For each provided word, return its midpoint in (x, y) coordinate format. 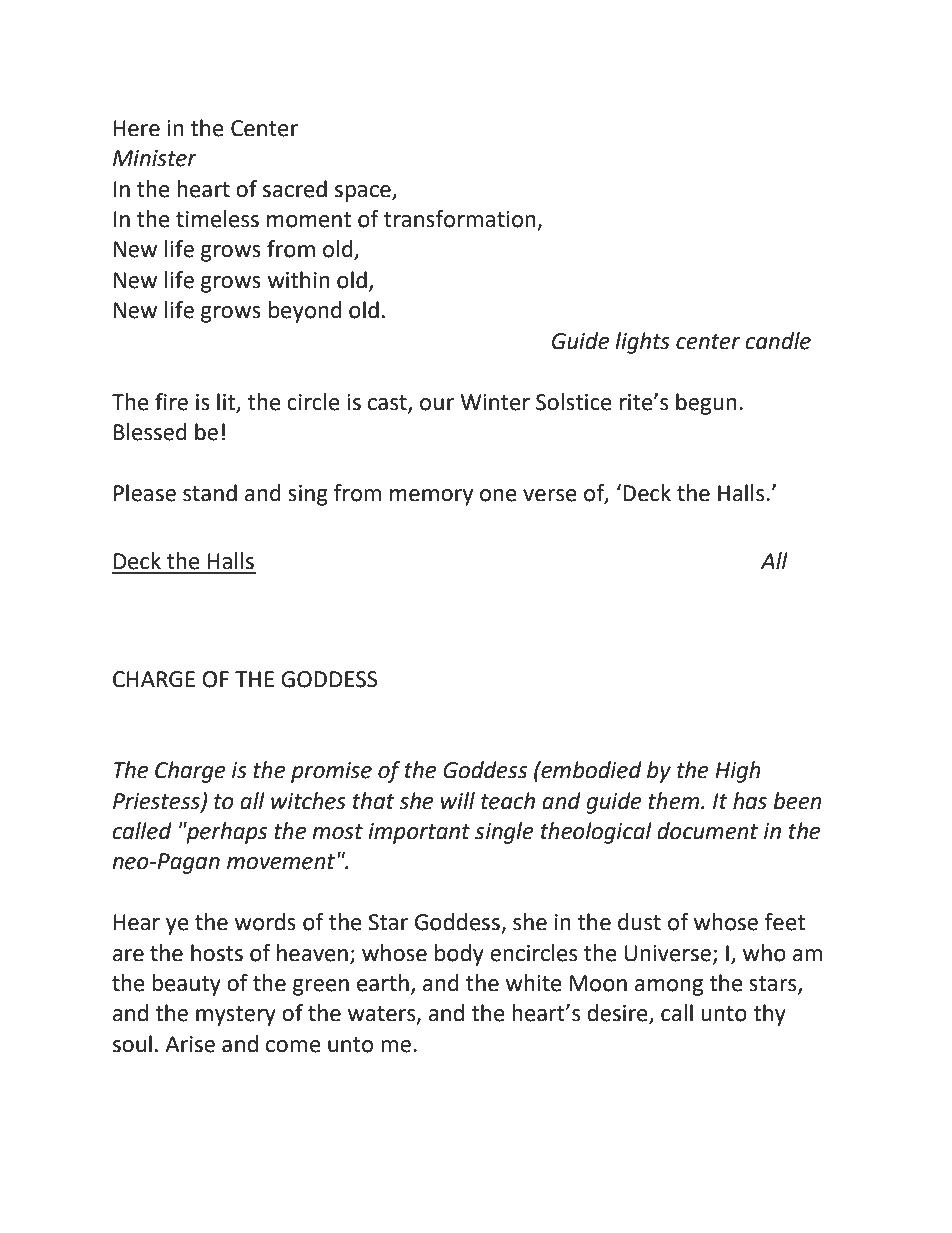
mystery (236, 1016)
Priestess (157, 802)
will (458, 800)
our (437, 404)
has (750, 801)
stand (210, 493)
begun (706, 404)
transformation (461, 220)
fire (171, 402)
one (498, 495)
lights (642, 343)
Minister (155, 158)
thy (769, 1015)
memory (431, 497)
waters (383, 1015)
